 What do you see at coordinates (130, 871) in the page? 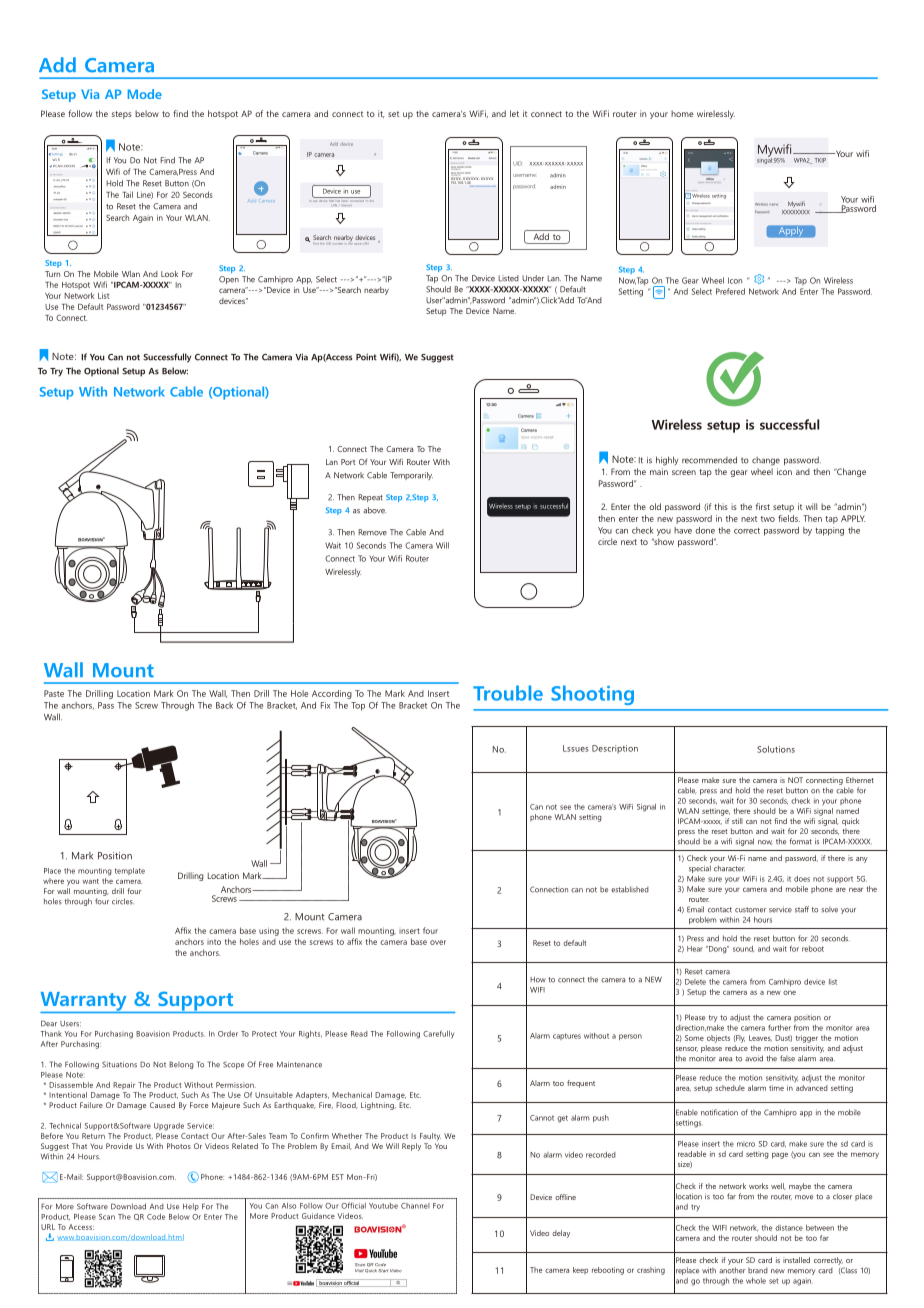
I see `template` at bounding box center [130, 871].
